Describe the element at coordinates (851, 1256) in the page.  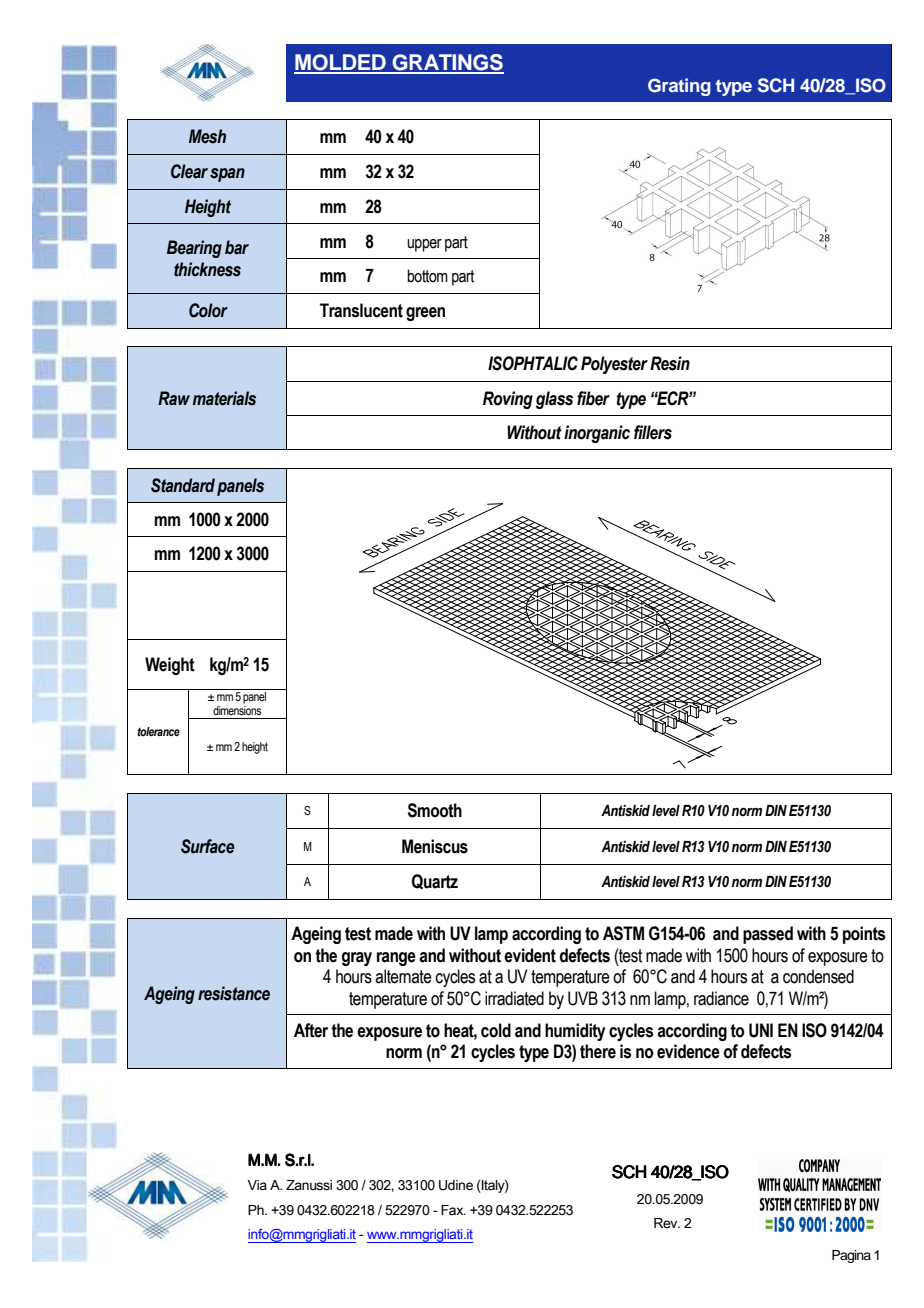
I see `Pagina` at that location.
